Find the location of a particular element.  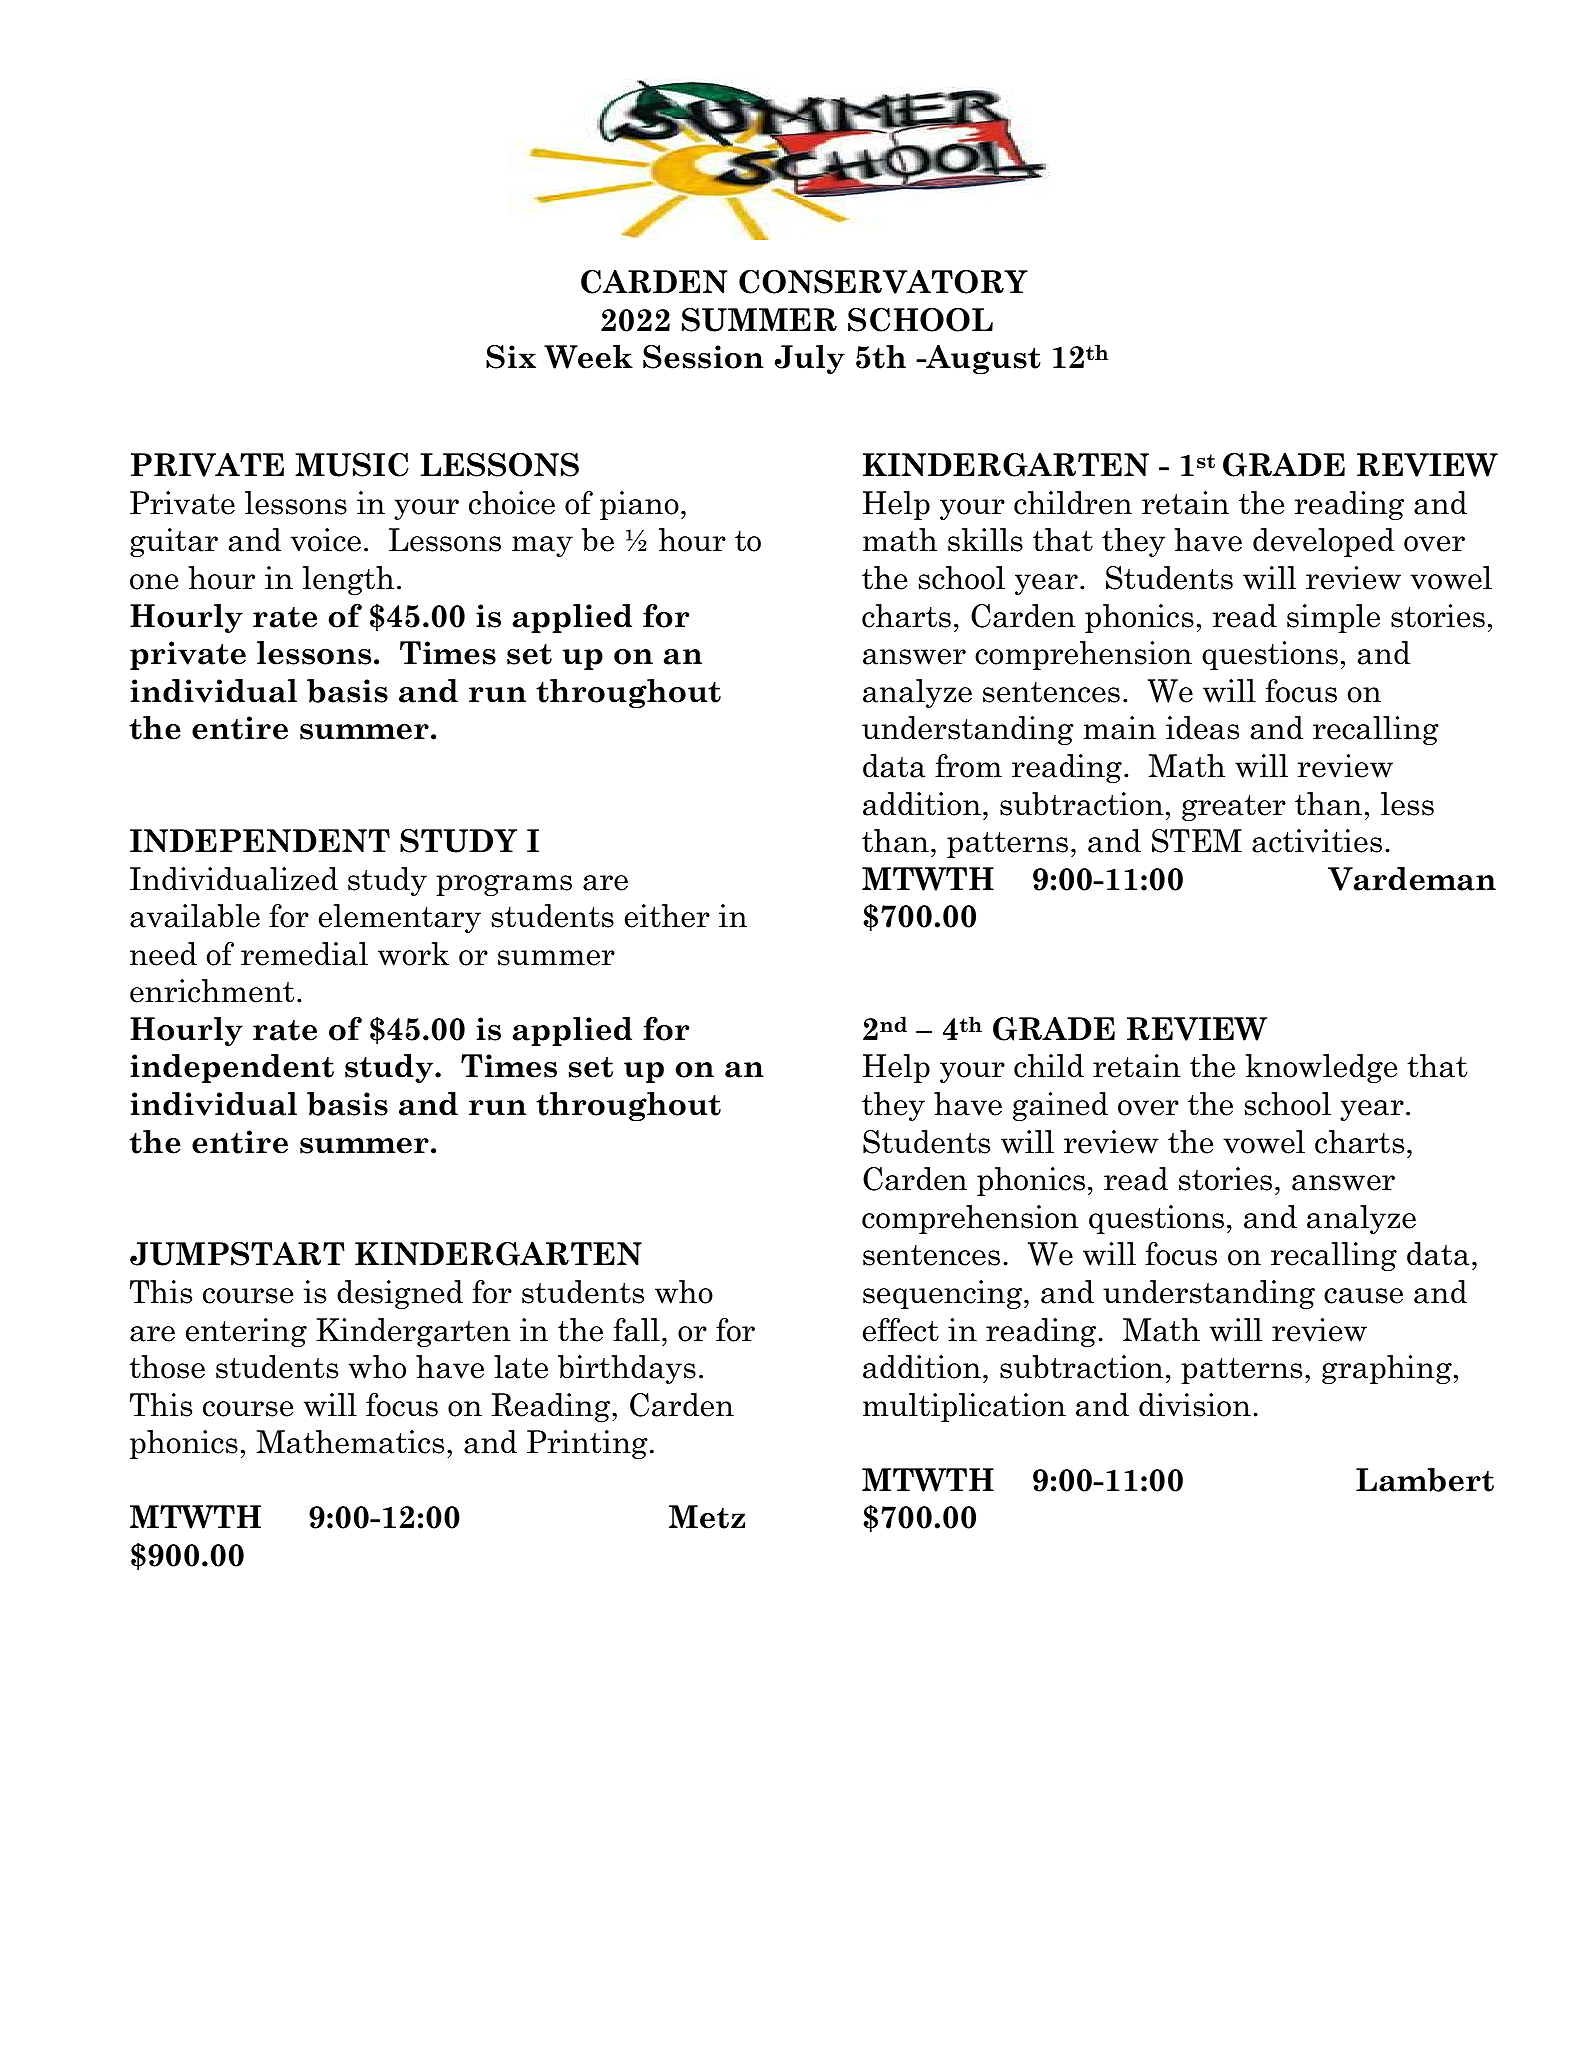

August is located at coordinates (982, 359).
